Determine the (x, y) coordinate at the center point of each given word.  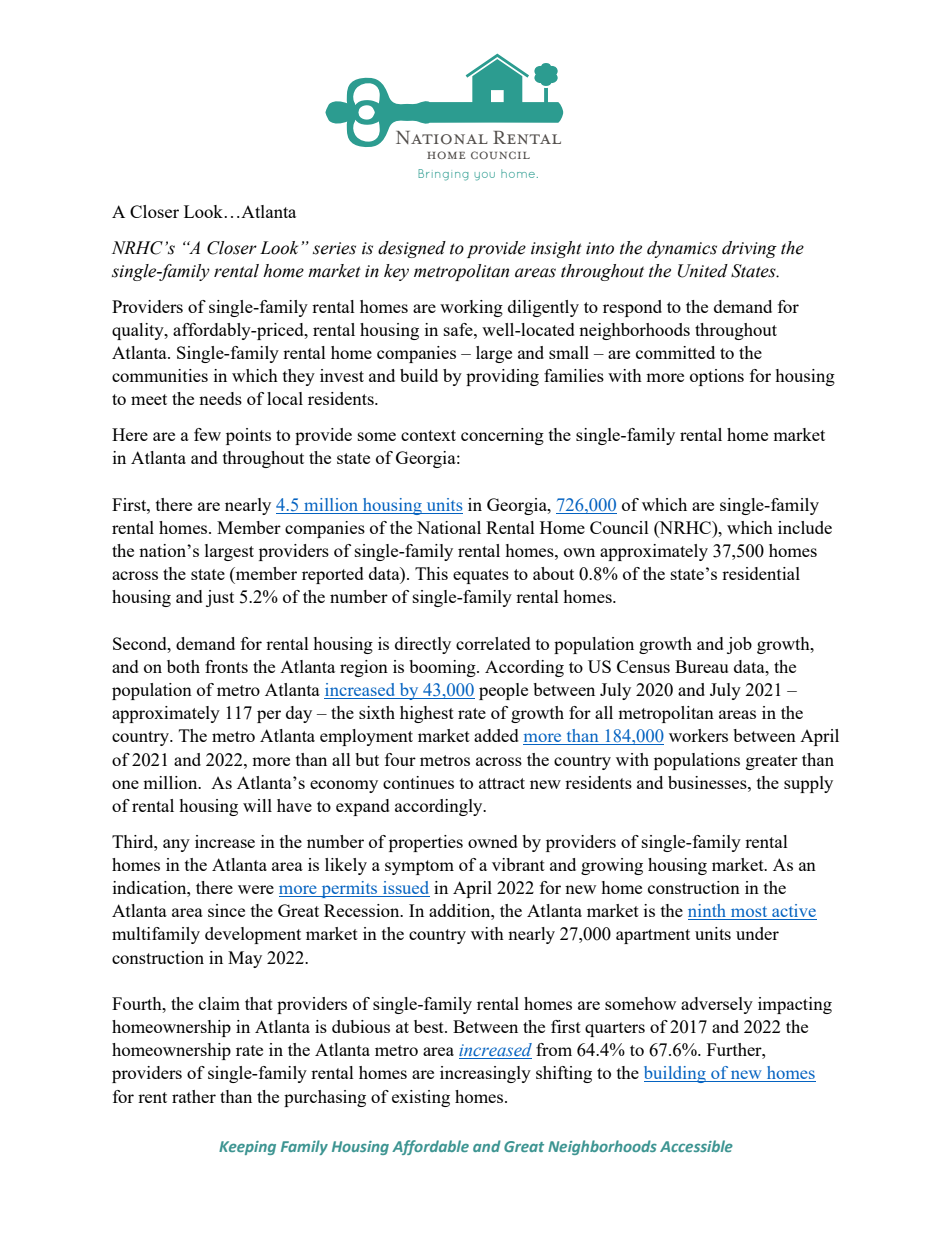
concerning (502, 436)
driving (749, 249)
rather (194, 1096)
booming (443, 668)
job (739, 645)
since (226, 910)
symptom (419, 867)
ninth (708, 912)
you (484, 176)
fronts (226, 666)
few (207, 434)
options (717, 377)
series (334, 248)
